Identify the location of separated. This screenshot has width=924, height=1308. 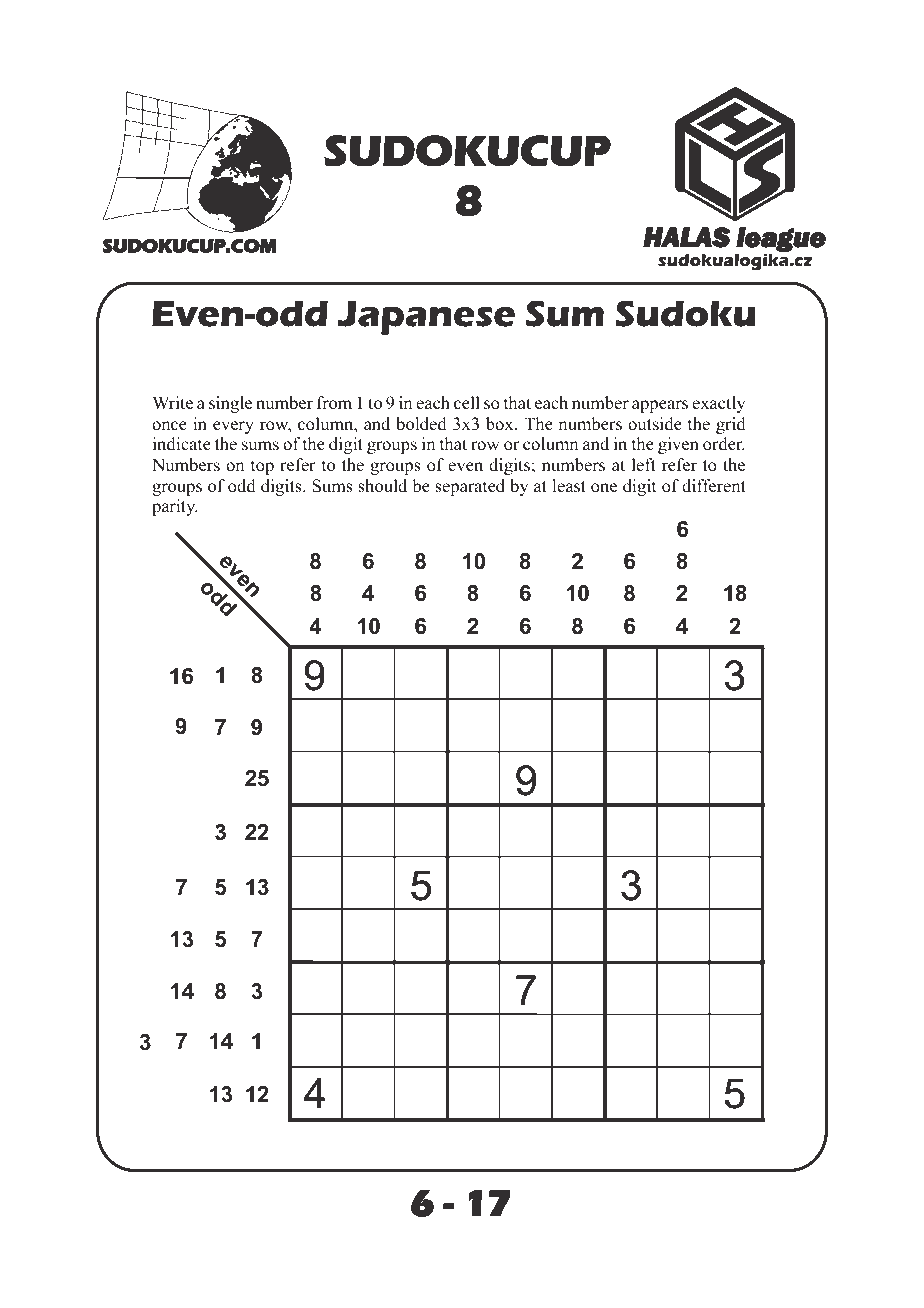
(470, 487).
